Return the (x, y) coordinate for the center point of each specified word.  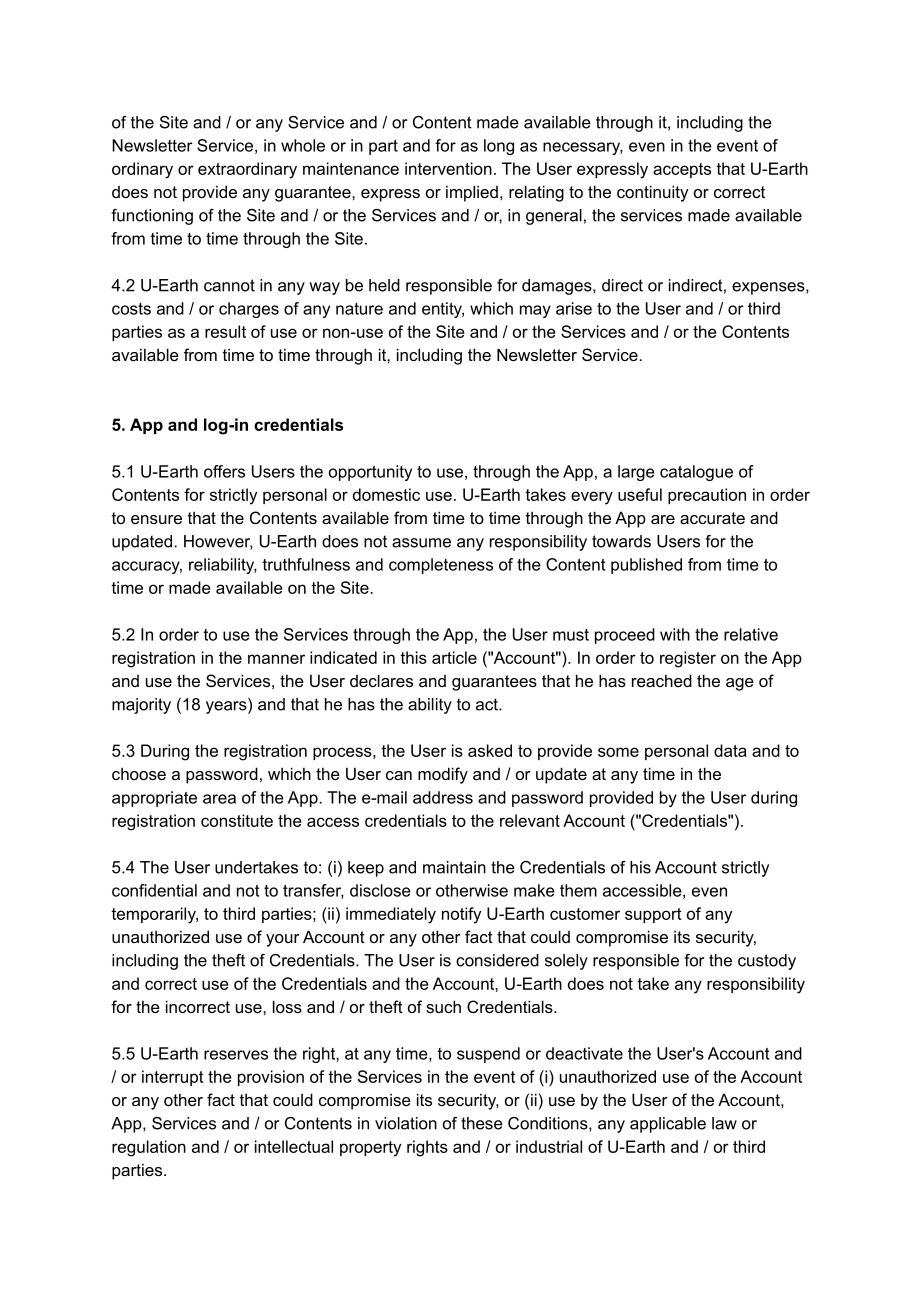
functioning (152, 217)
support (653, 915)
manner (276, 659)
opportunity (370, 473)
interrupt (173, 1078)
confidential (154, 890)
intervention (448, 168)
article (454, 657)
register (688, 659)
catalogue (696, 473)
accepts (682, 170)
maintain (454, 867)
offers (224, 471)
